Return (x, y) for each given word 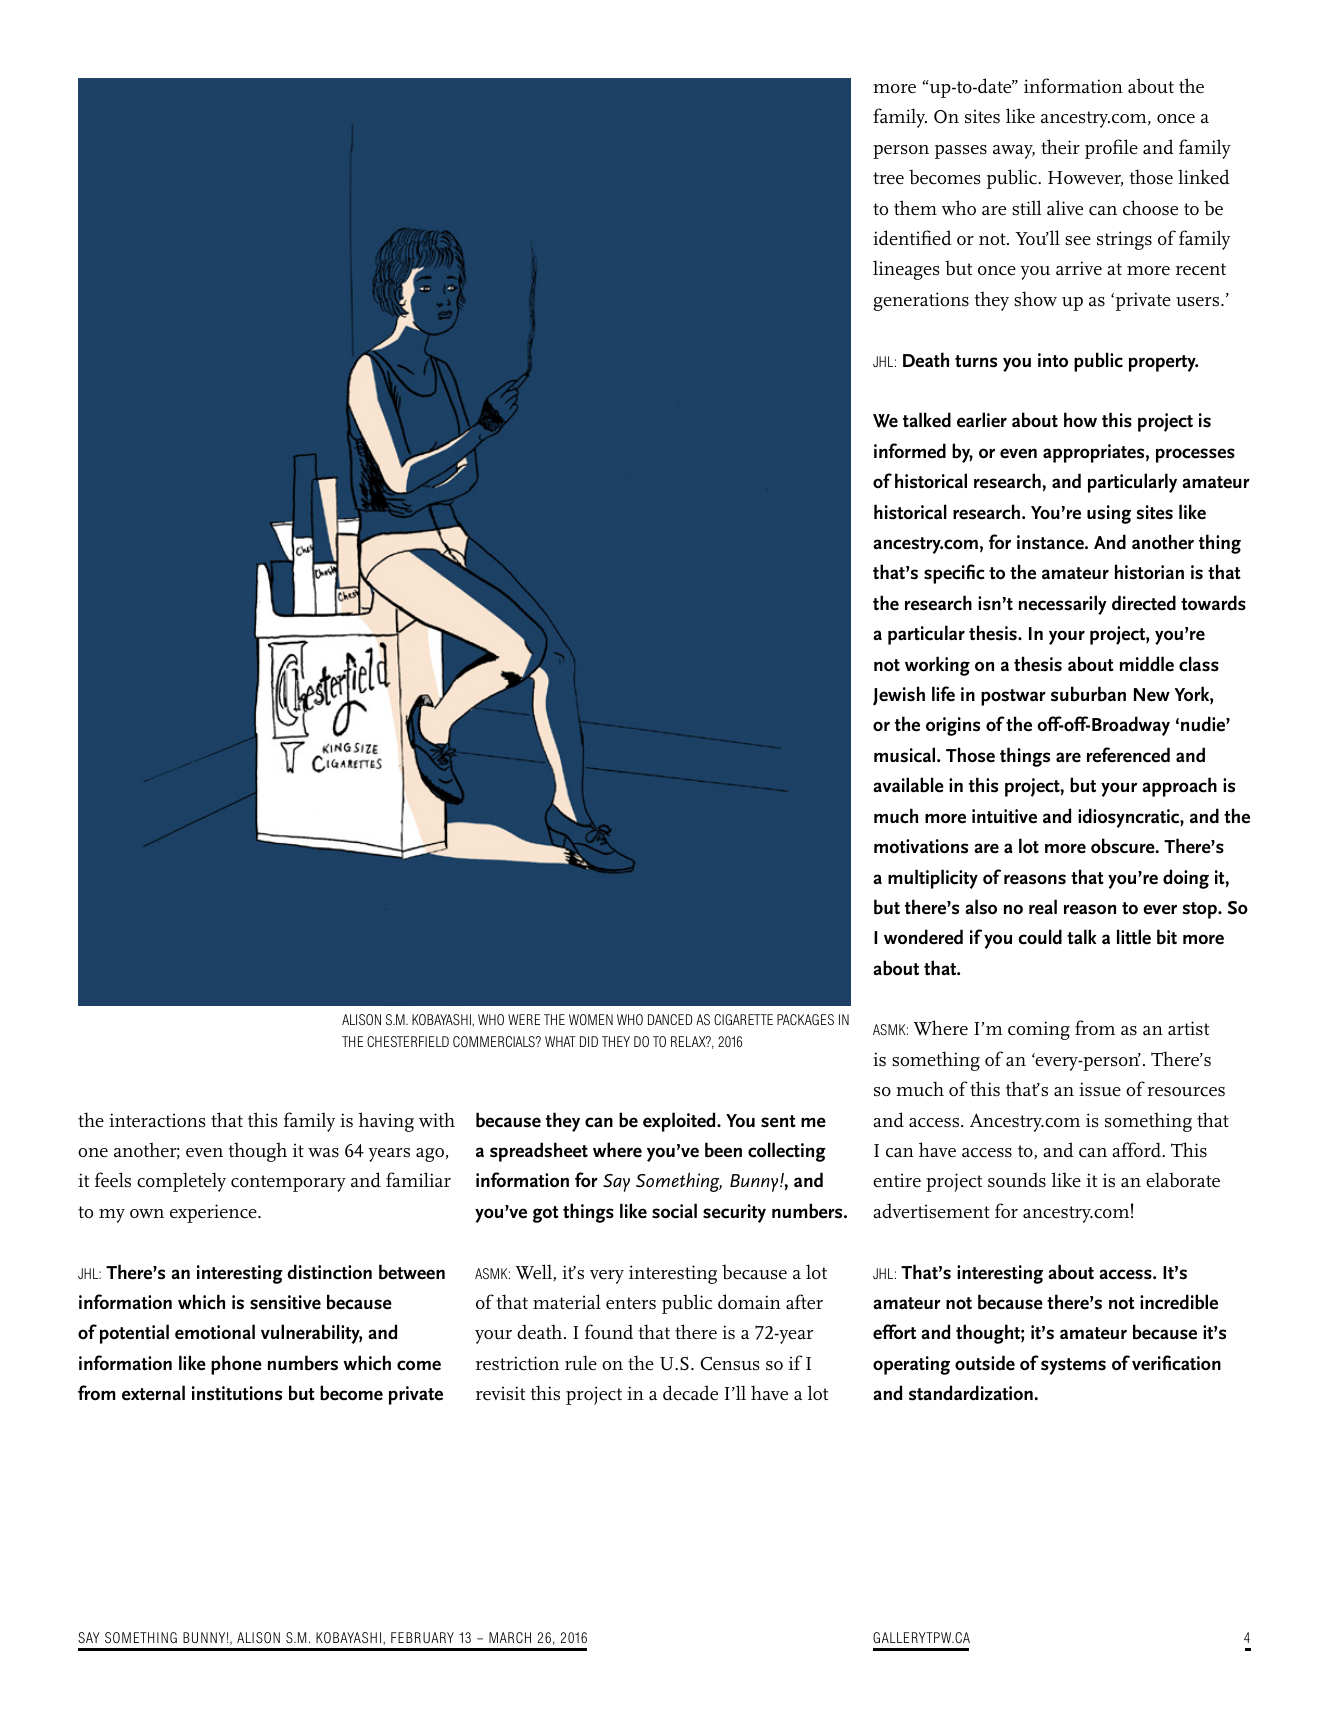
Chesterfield (408, 1041)
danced (670, 1019)
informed (910, 451)
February (422, 1637)
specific (954, 574)
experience (214, 1213)
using (1109, 514)
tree (888, 178)
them (915, 208)
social (674, 1211)
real (1043, 907)
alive (1065, 208)
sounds (1017, 1180)
